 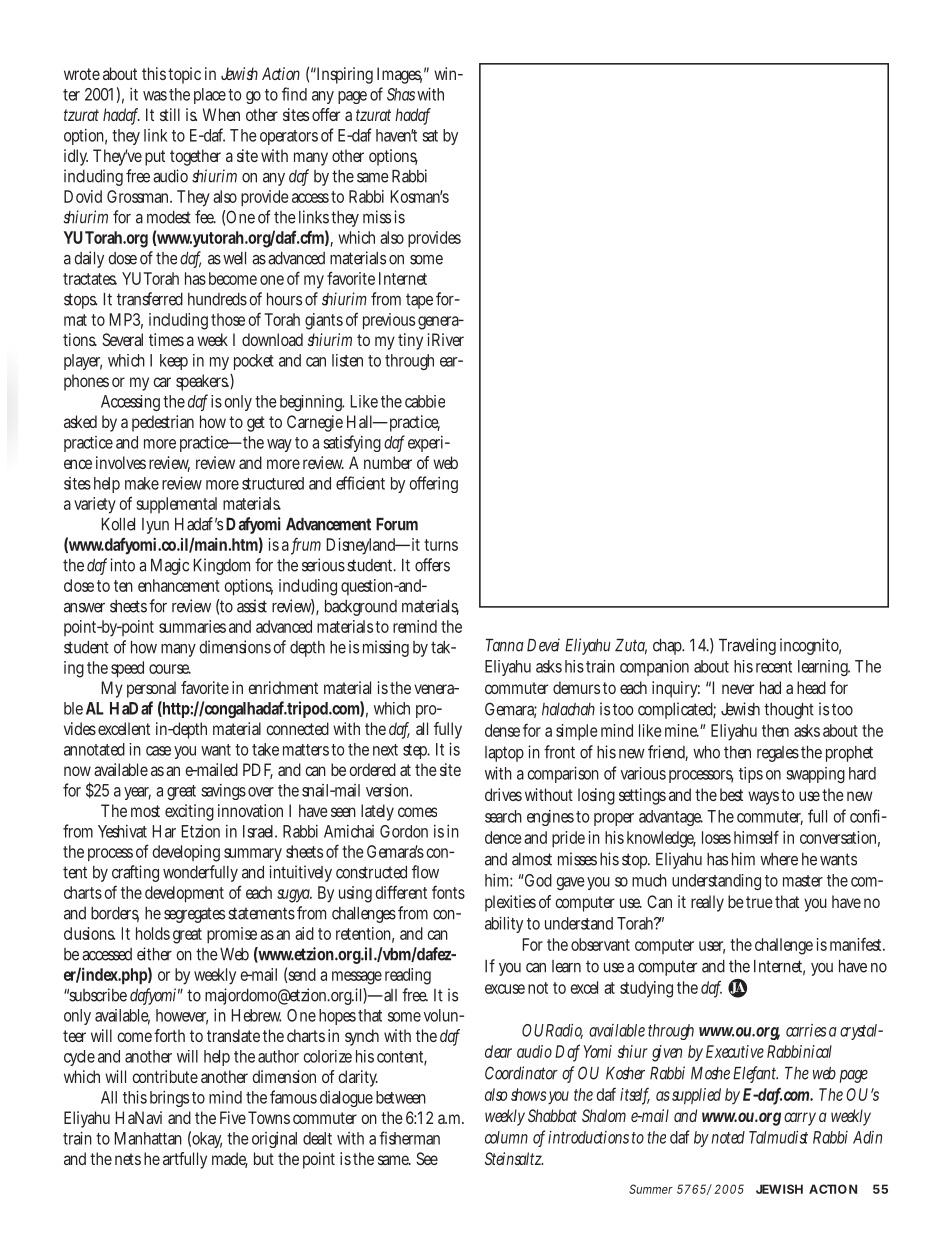 I want to click on cabbie, so click(x=425, y=401).
